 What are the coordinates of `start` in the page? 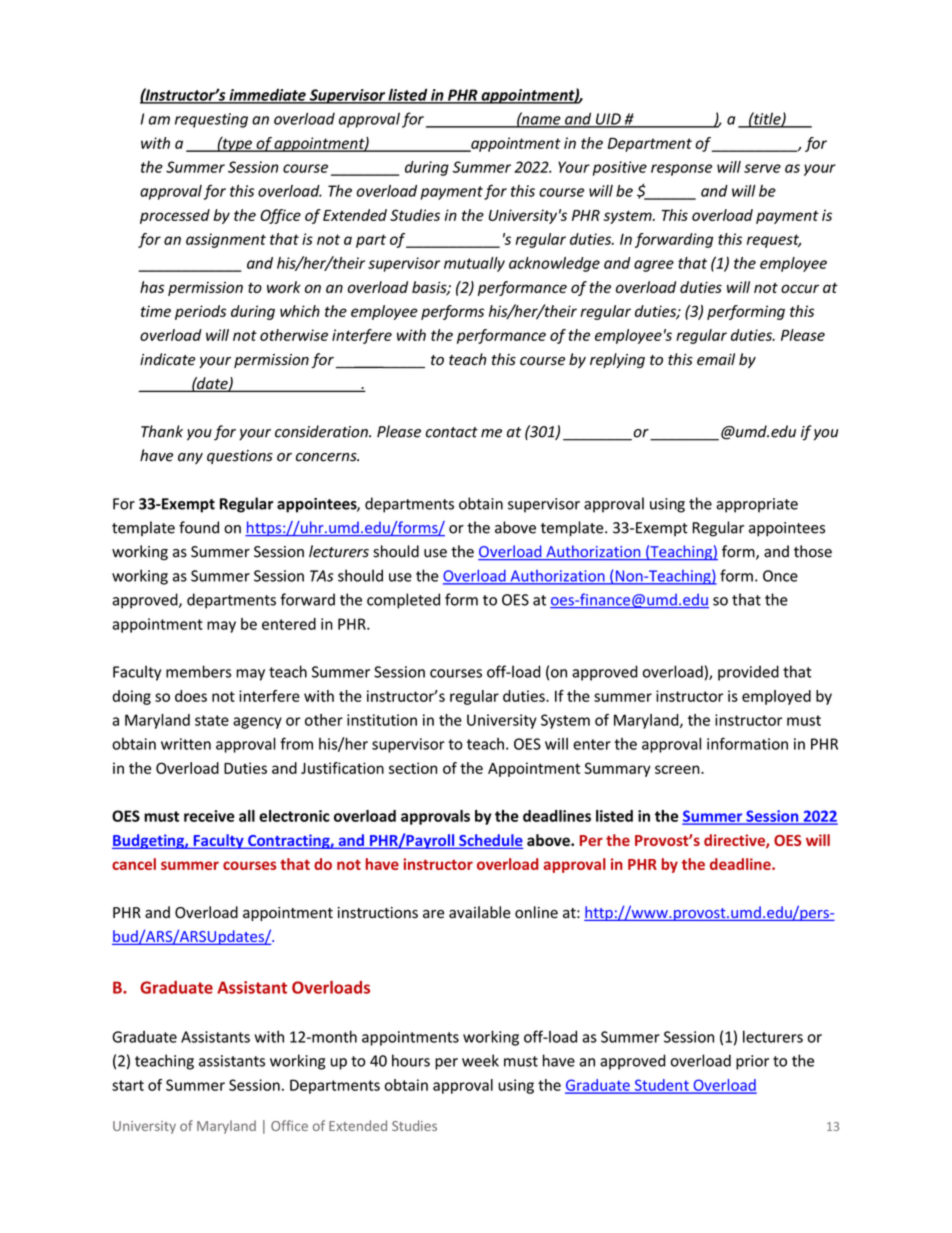 It's located at (128, 1085).
